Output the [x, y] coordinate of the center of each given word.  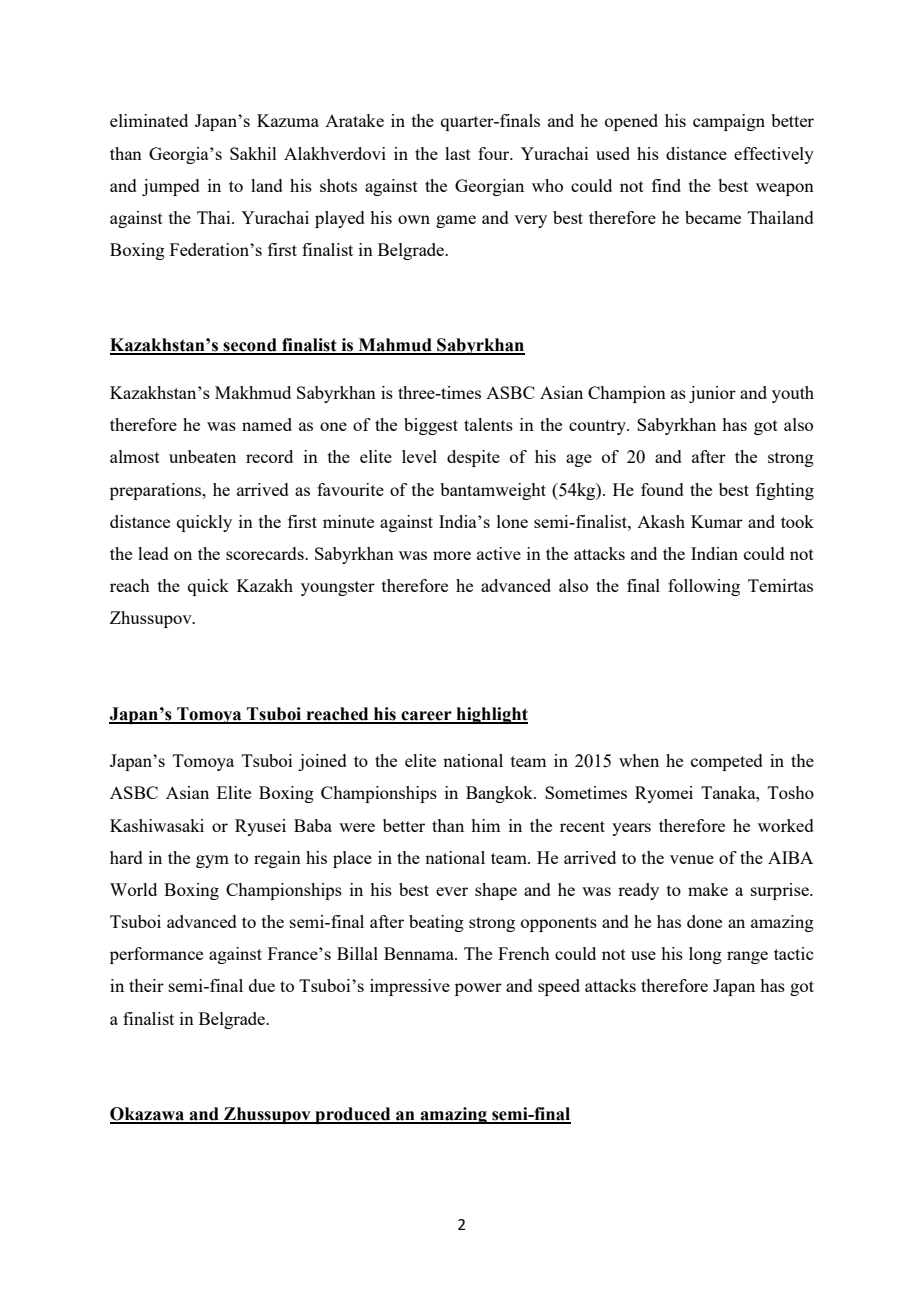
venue [692, 859]
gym [212, 861]
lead [153, 553]
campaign [729, 122]
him [485, 825]
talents [488, 424]
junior [712, 394]
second [250, 346]
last [458, 153]
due [262, 985]
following [704, 587]
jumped [171, 187]
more [452, 555]
